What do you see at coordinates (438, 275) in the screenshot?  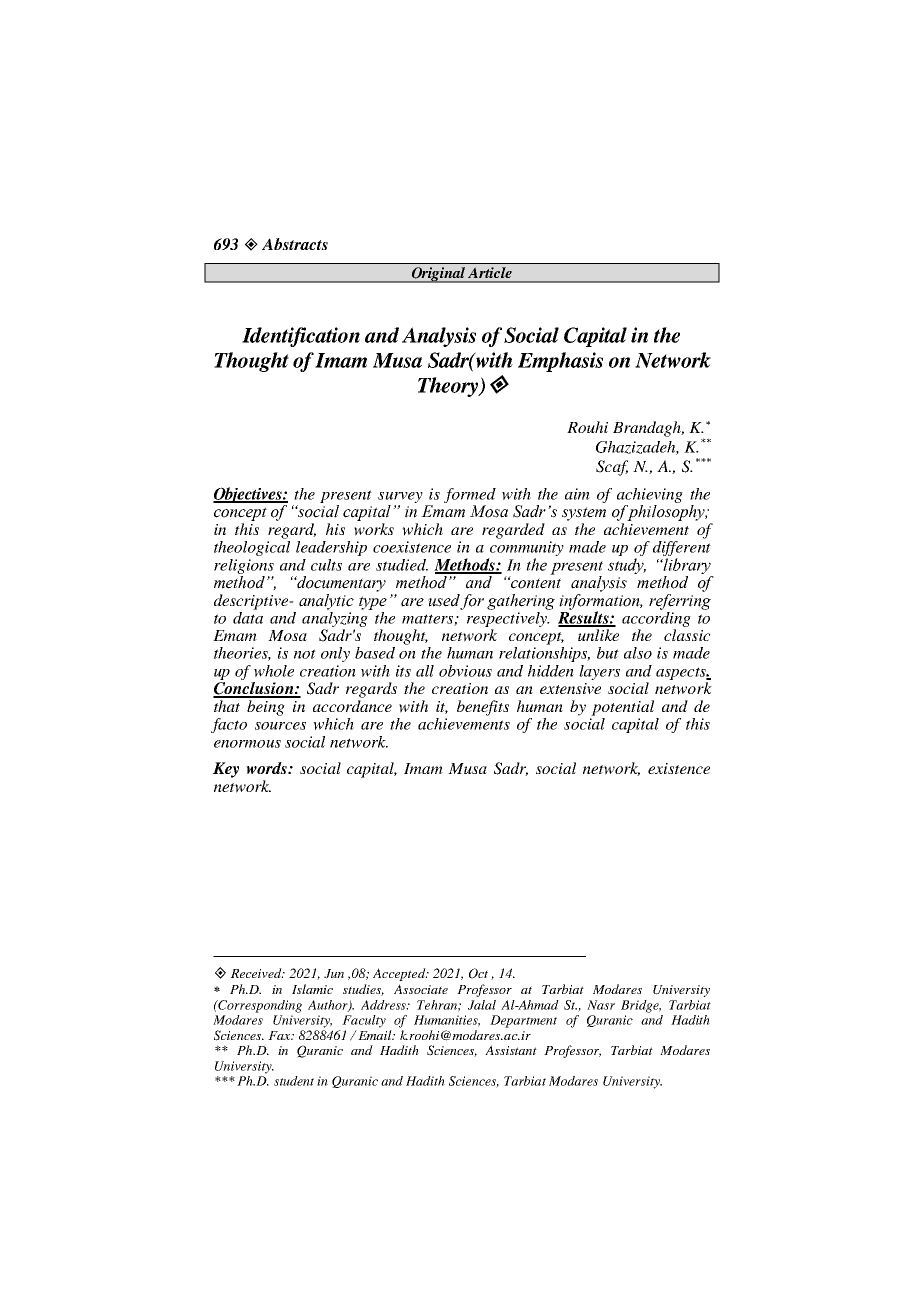 I see `Original` at bounding box center [438, 275].
